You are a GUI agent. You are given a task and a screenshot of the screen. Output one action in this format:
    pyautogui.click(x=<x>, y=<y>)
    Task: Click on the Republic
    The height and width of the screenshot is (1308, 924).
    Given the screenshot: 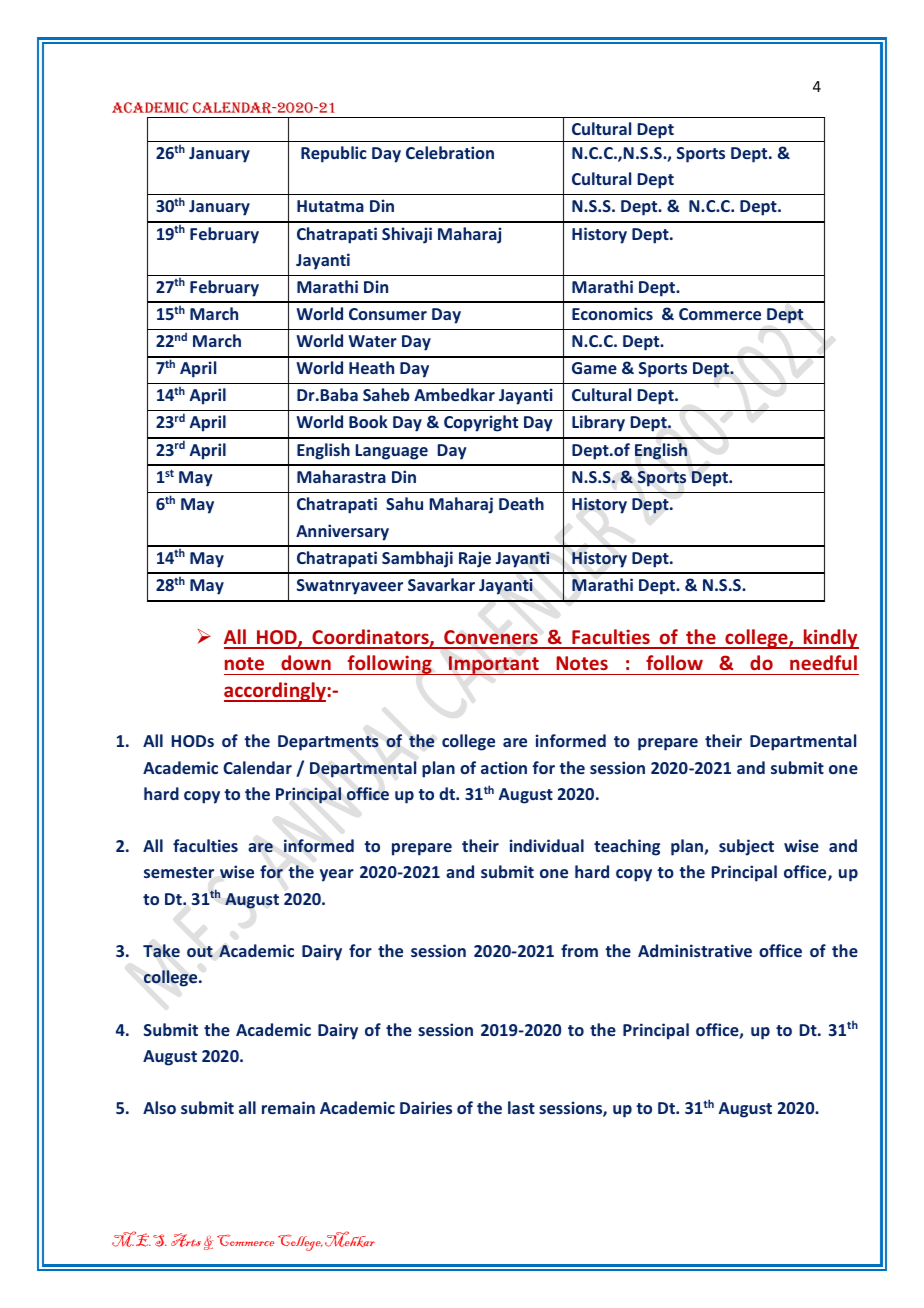 What is the action you would take?
    pyautogui.click(x=334, y=154)
